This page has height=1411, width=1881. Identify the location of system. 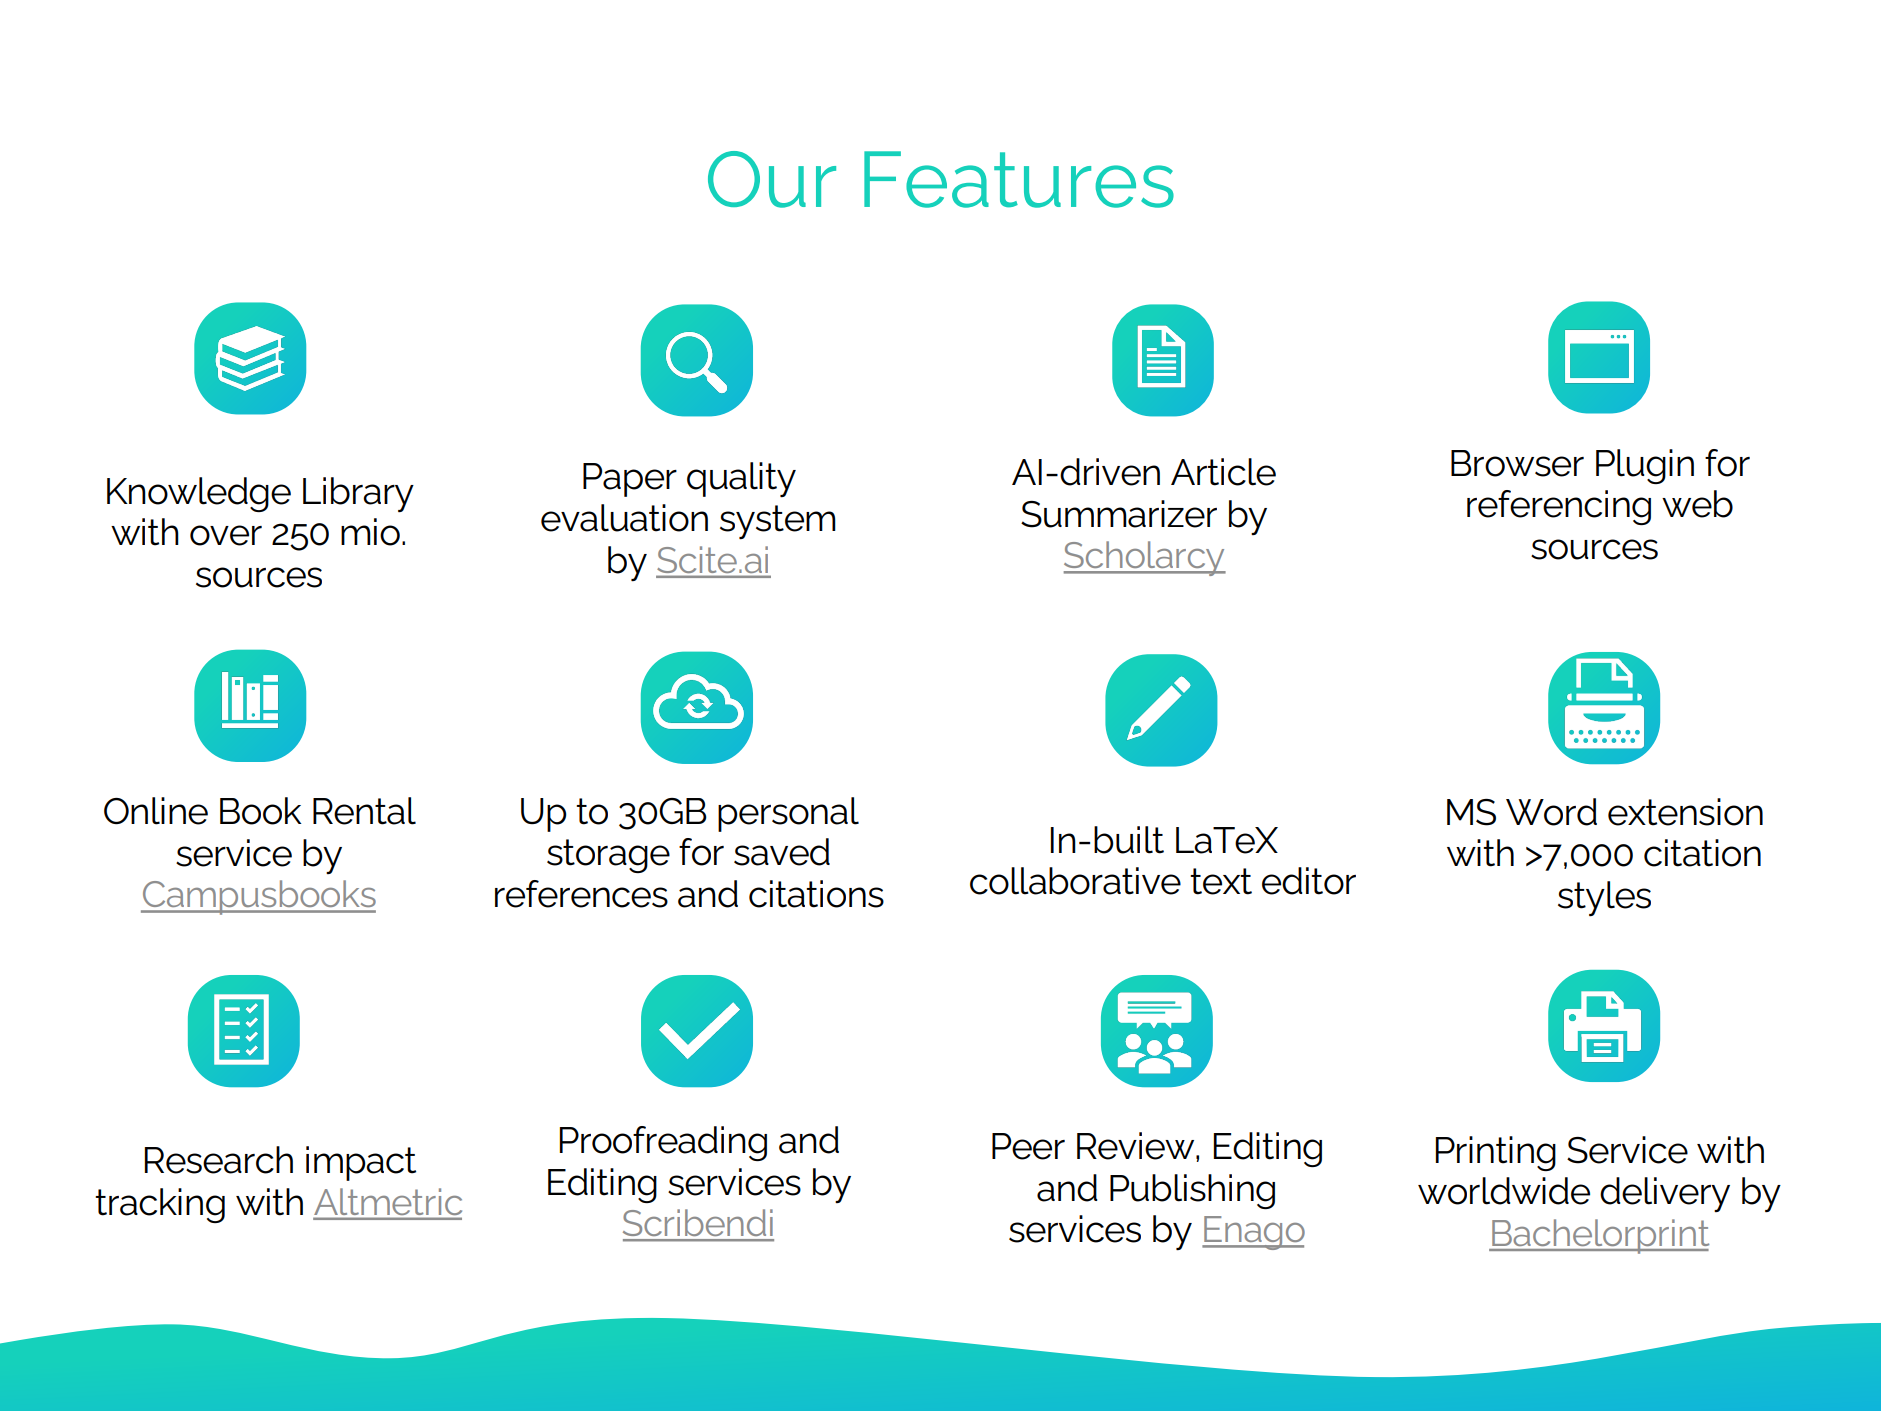
(778, 522).
